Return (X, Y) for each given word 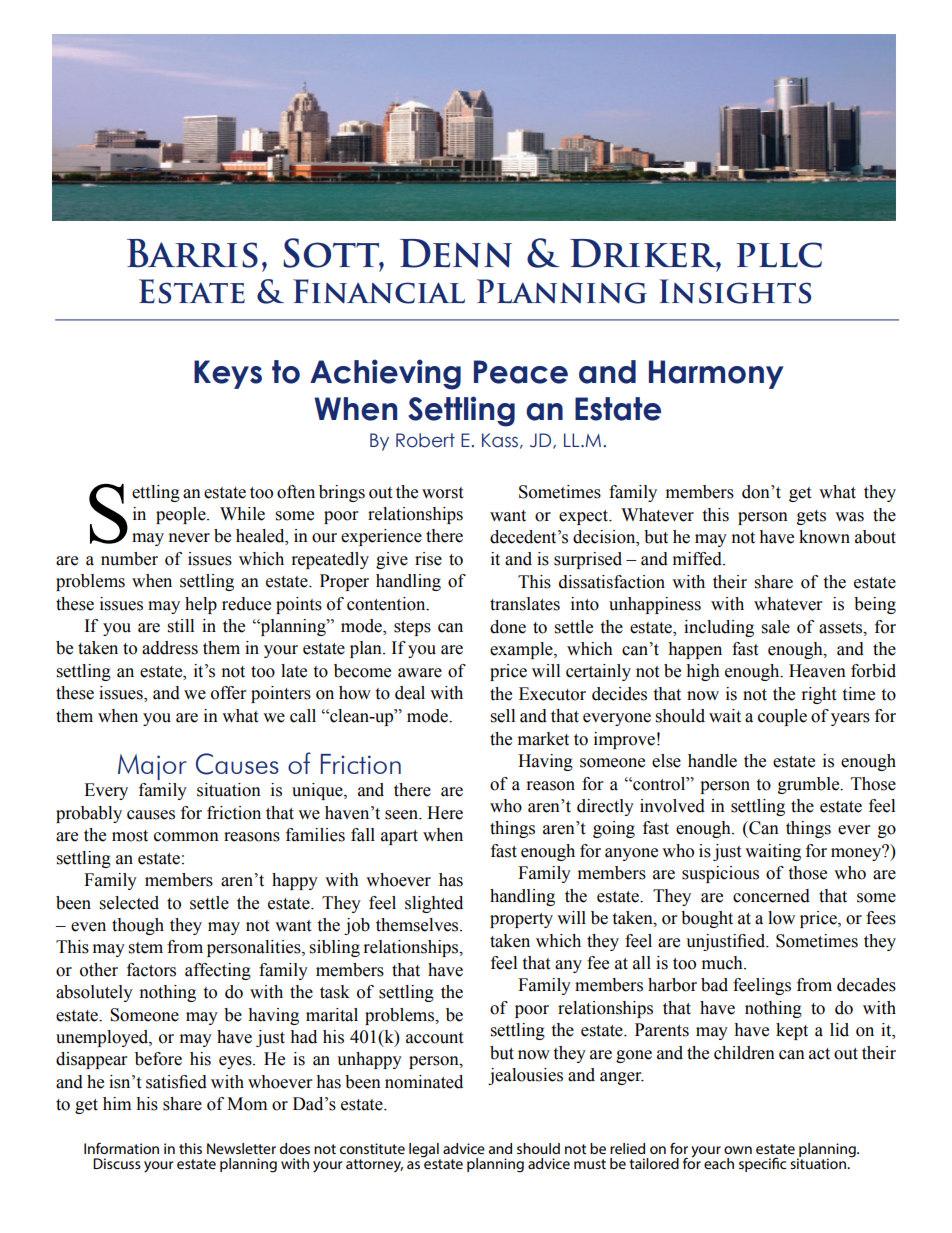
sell (503, 716)
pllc (779, 255)
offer (228, 693)
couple (782, 717)
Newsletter (241, 1148)
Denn (456, 253)
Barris (192, 253)
